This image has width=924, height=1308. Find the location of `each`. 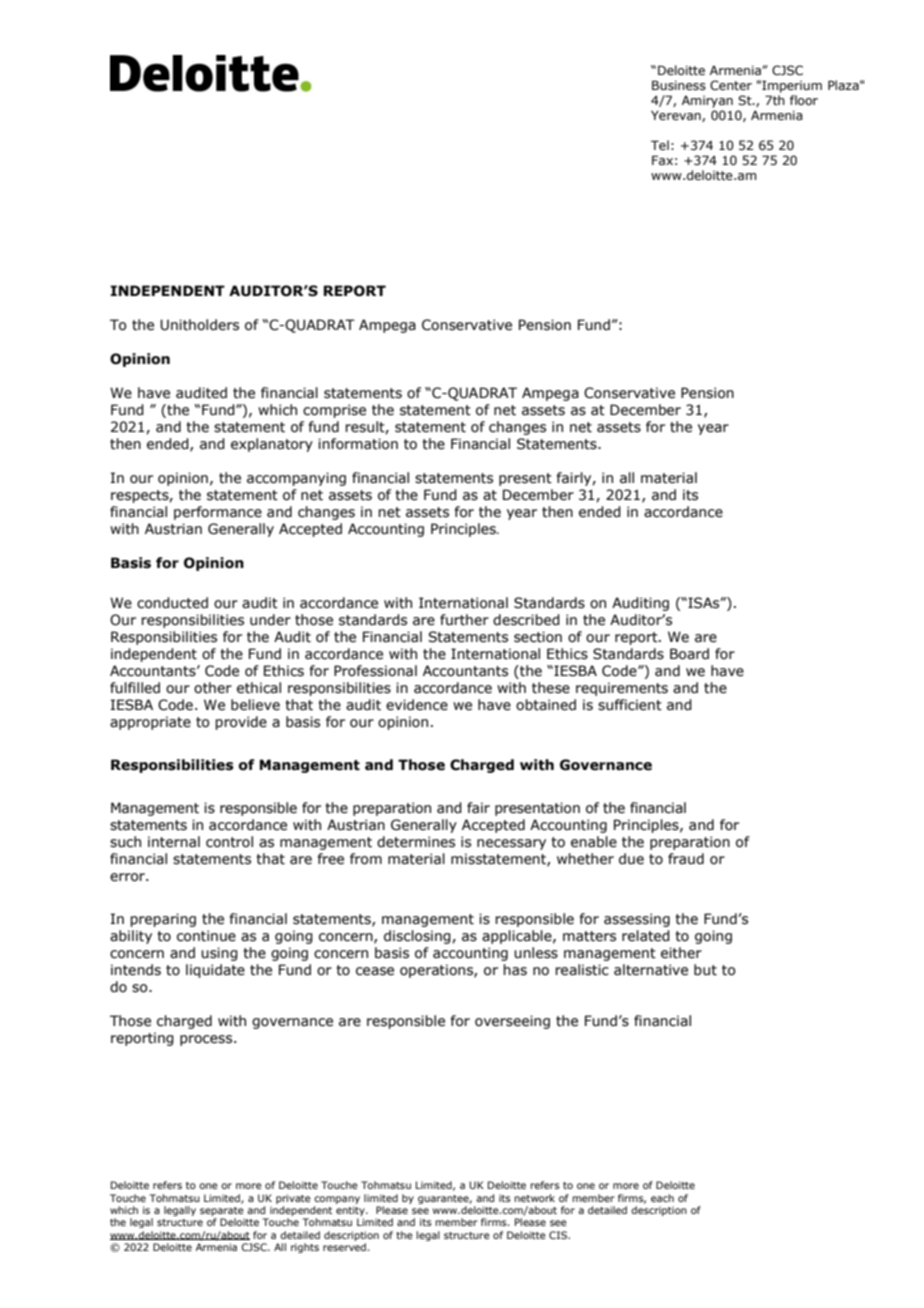

each is located at coordinates (662, 1198).
